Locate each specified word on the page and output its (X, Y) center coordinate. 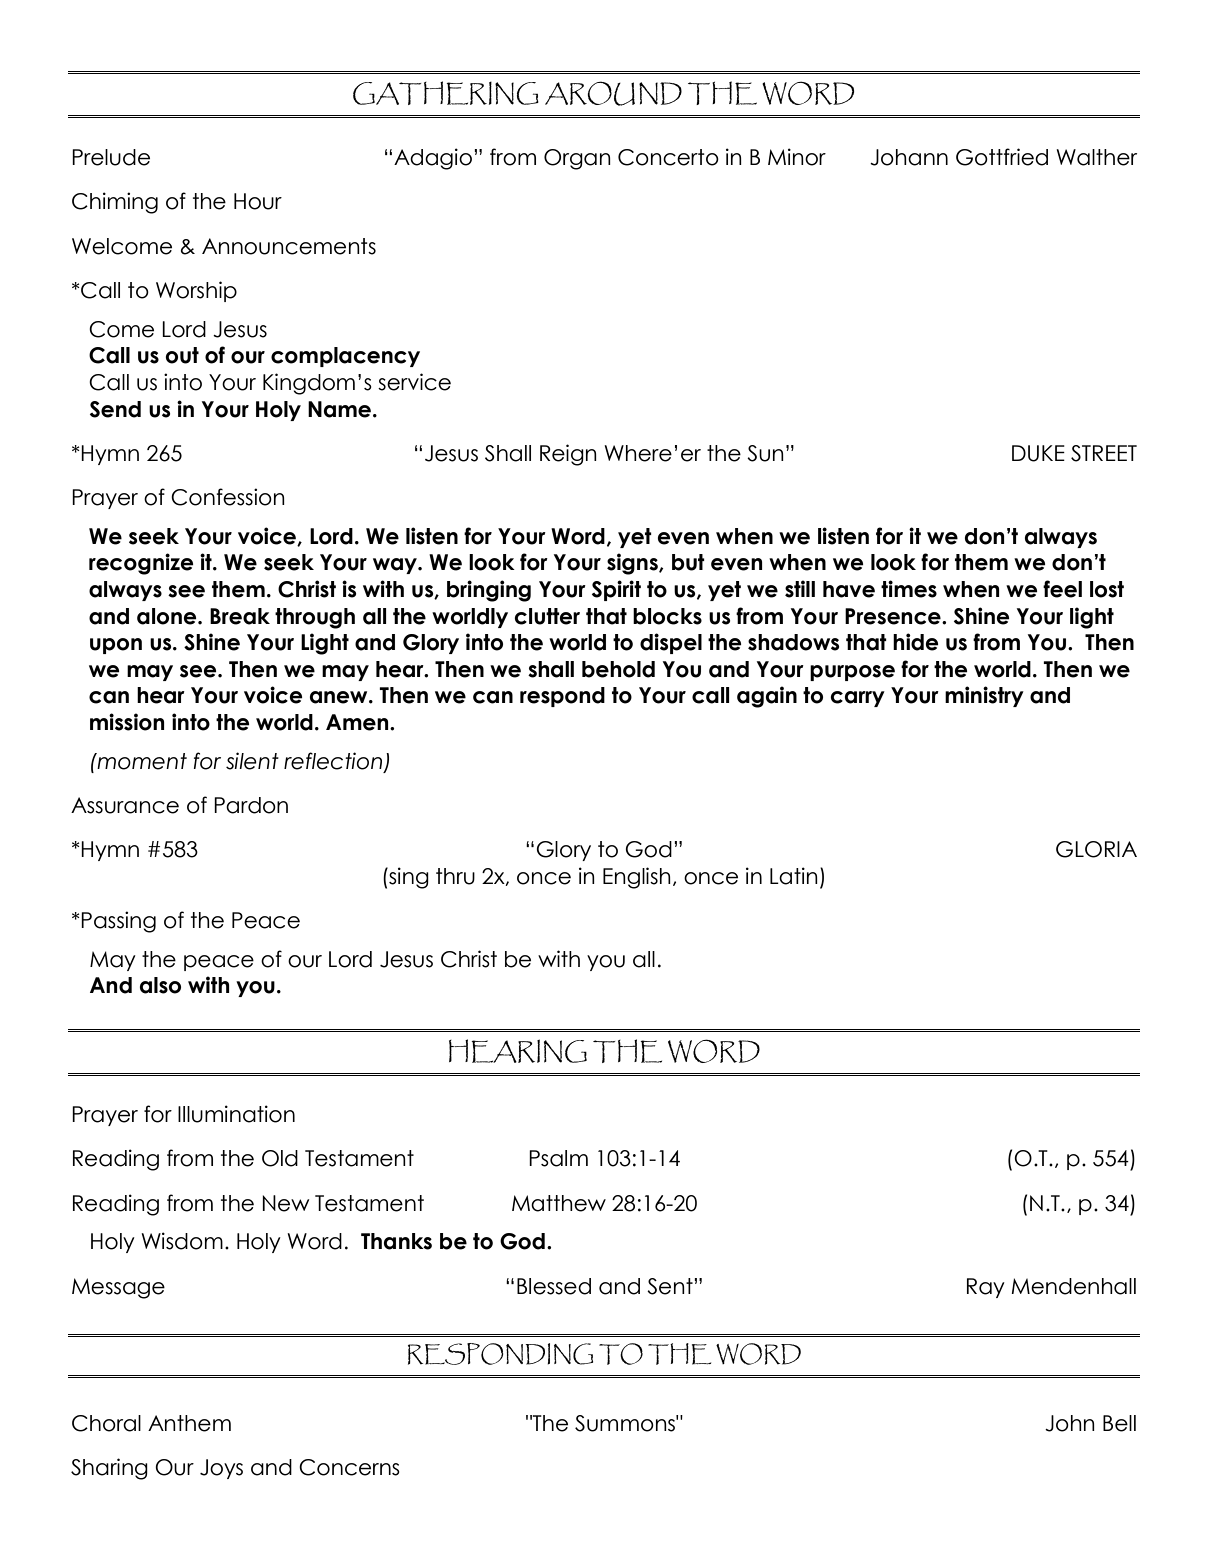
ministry (984, 696)
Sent (671, 1286)
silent (252, 761)
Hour (258, 201)
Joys (221, 1469)
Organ (577, 159)
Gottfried (1002, 157)
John (1070, 1423)
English (637, 878)
